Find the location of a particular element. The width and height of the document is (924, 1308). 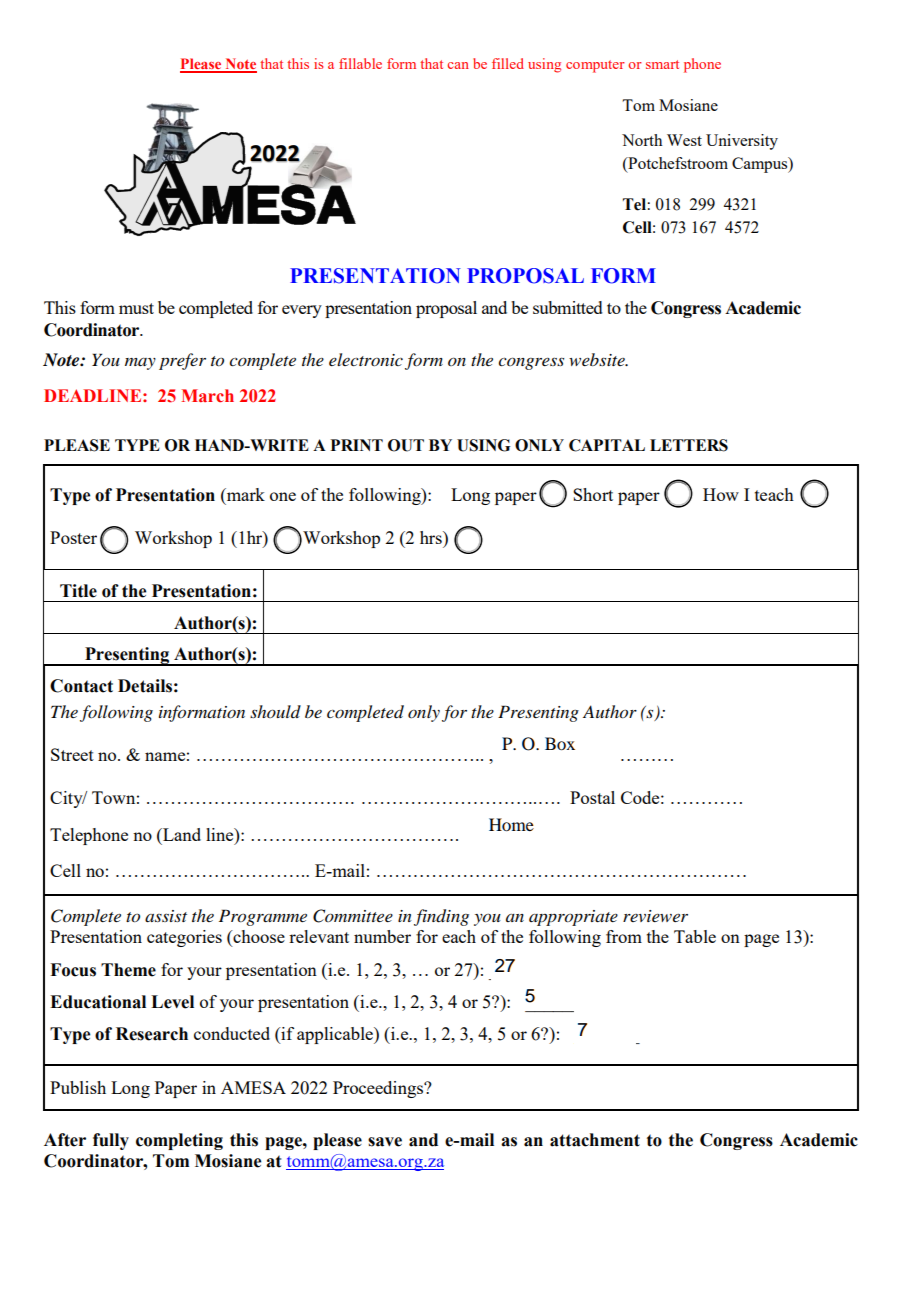

hrs is located at coordinates (432, 537).
